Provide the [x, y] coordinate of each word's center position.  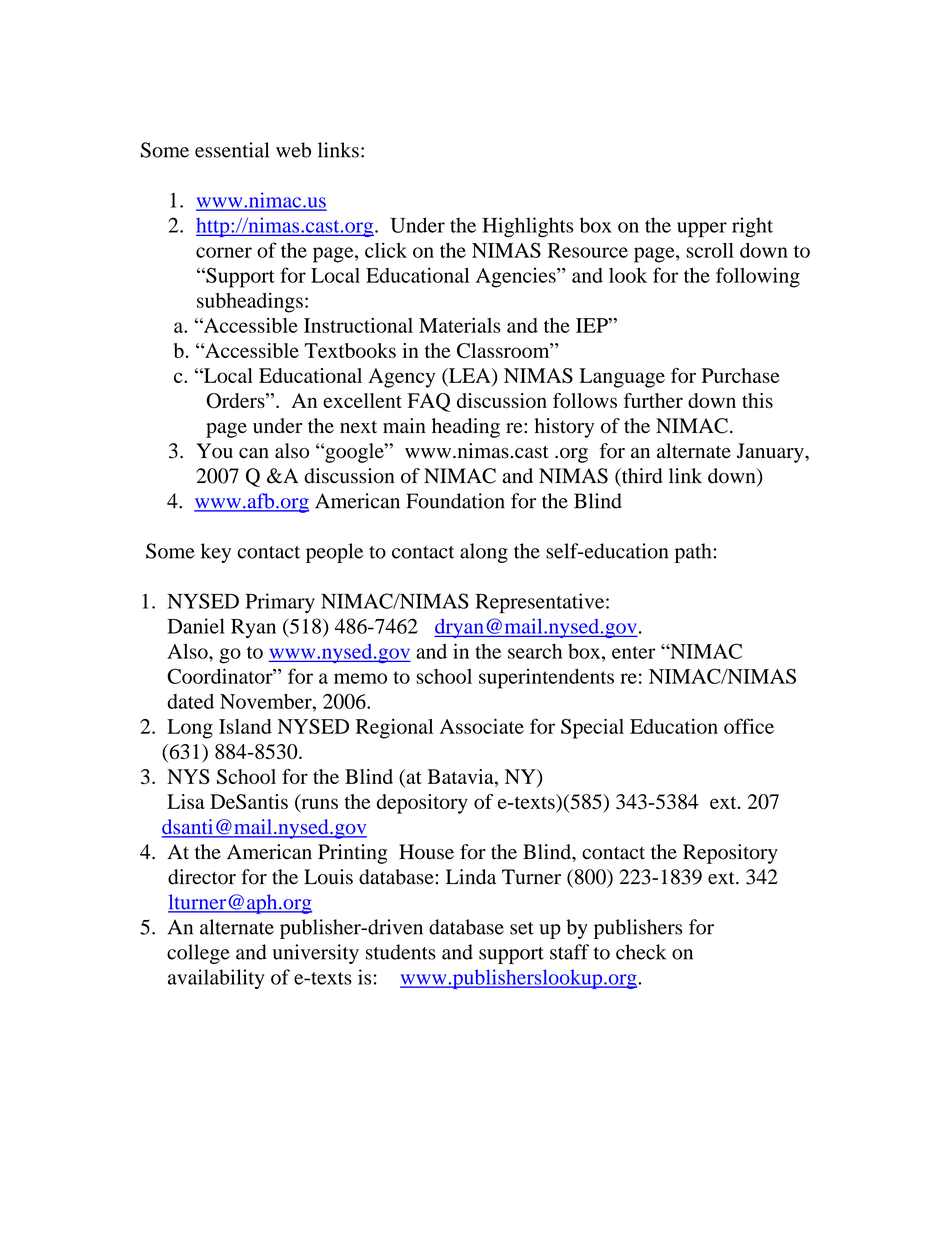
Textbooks [350, 350]
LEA [469, 376]
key [216, 553]
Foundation [455, 501]
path [694, 553]
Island [245, 726]
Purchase [741, 375]
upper [702, 230]
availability [216, 979]
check [641, 952]
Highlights [527, 227]
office [749, 726]
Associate [482, 726]
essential [232, 150]
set [522, 928]
